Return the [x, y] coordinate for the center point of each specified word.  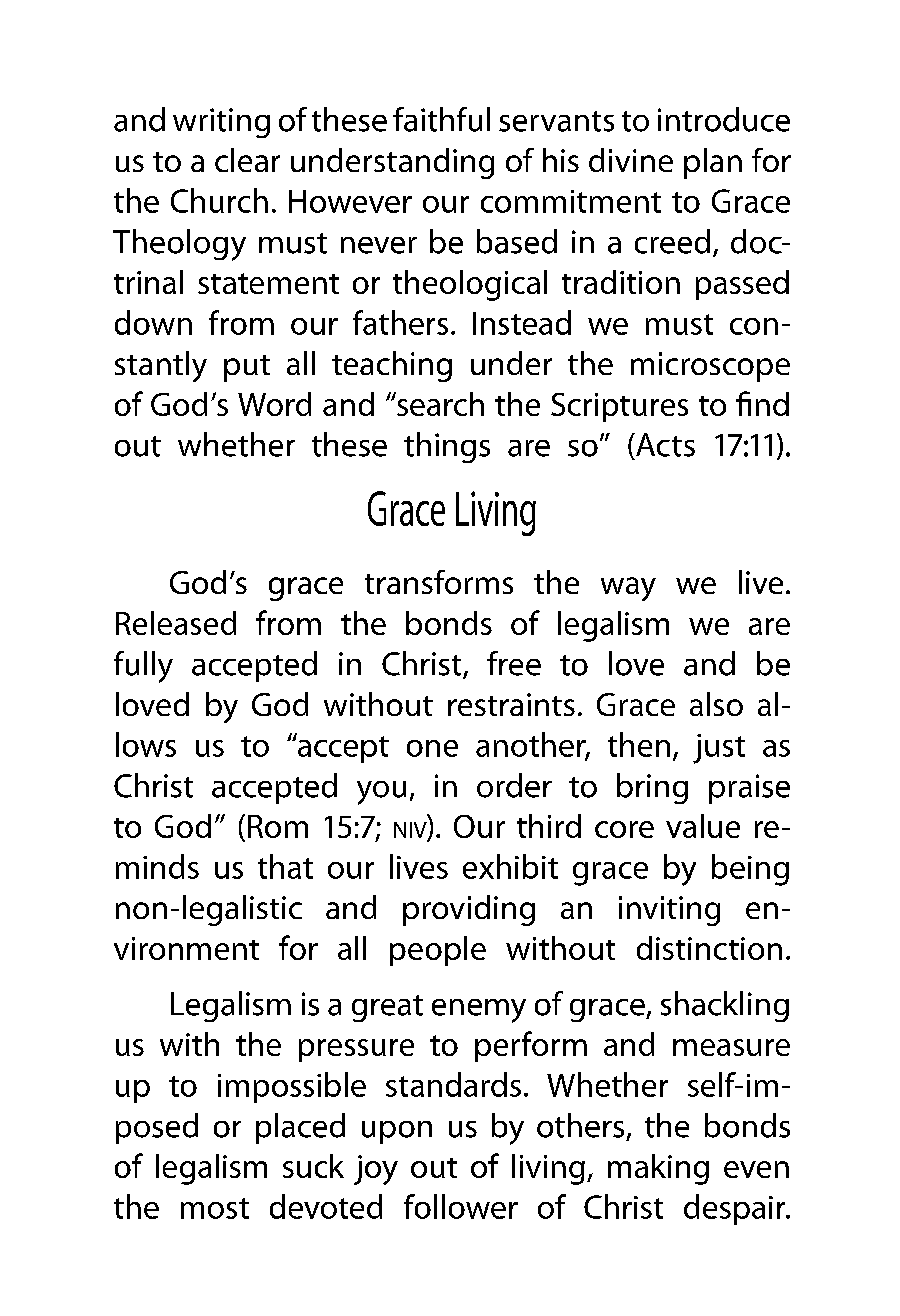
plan [713, 163]
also [716, 704]
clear [247, 160]
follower [461, 1206]
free [514, 663]
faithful [441, 119]
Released [176, 623]
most [215, 1208]
